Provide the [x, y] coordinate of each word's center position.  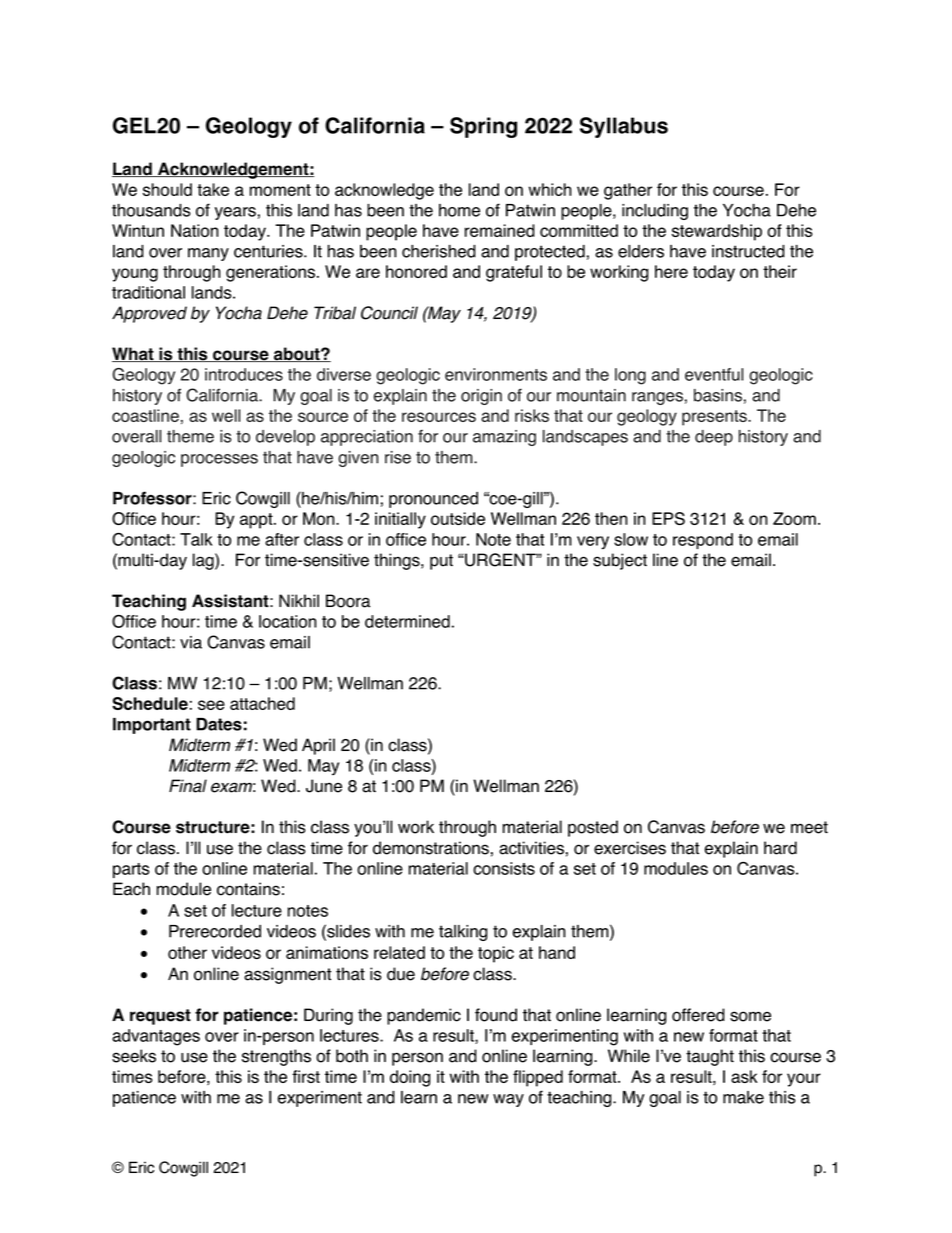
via [191, 642]
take [213, 189]
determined [407, 621]
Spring [483, 127]
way [508, 1100]
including [655, 212]
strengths [276, 1057]
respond [703, 541]
